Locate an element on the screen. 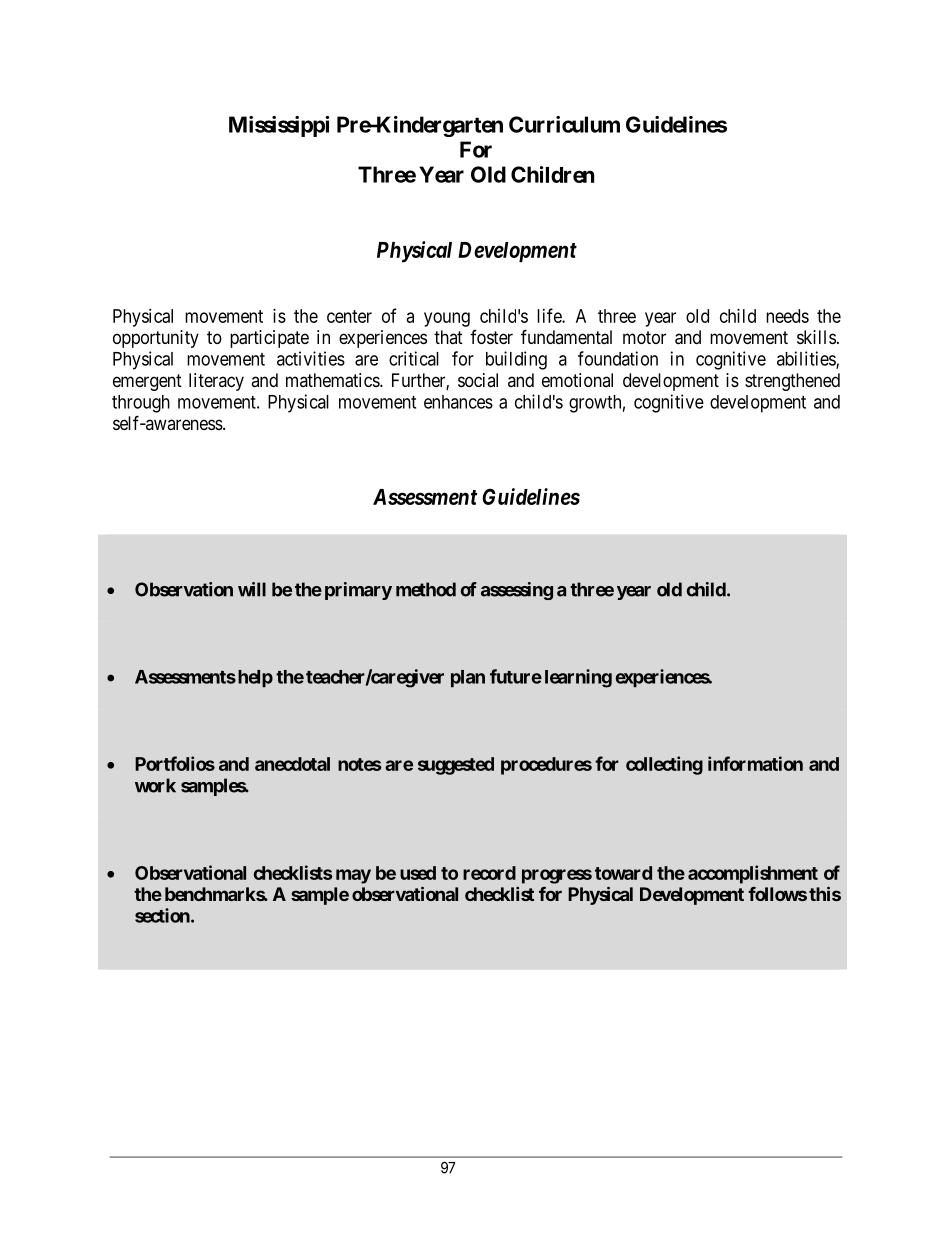 The image size is (952, 1233). information is located at coordinates (755, 763).
